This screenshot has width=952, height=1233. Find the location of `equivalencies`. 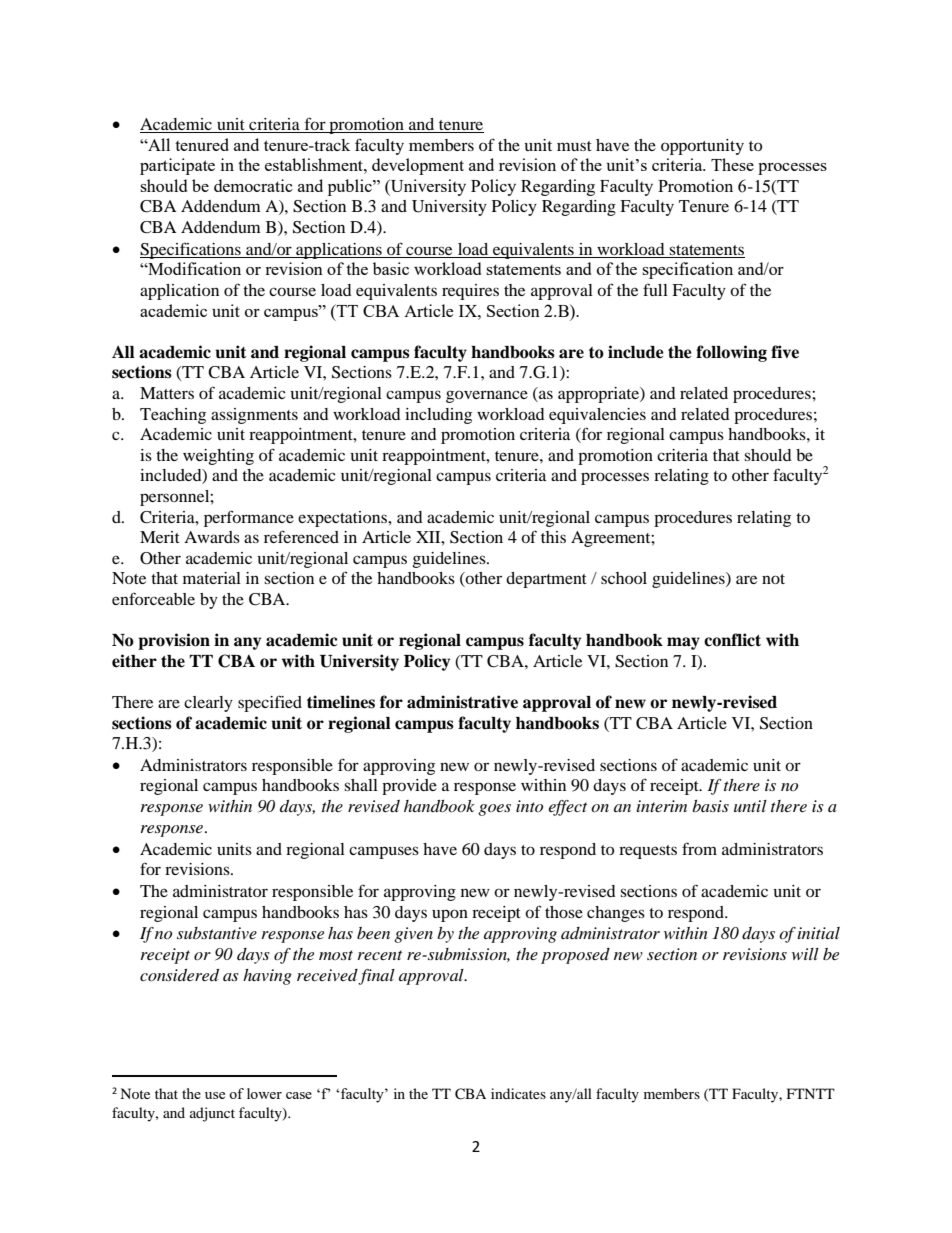

equivalencies is located at coordinates (597, 416).
